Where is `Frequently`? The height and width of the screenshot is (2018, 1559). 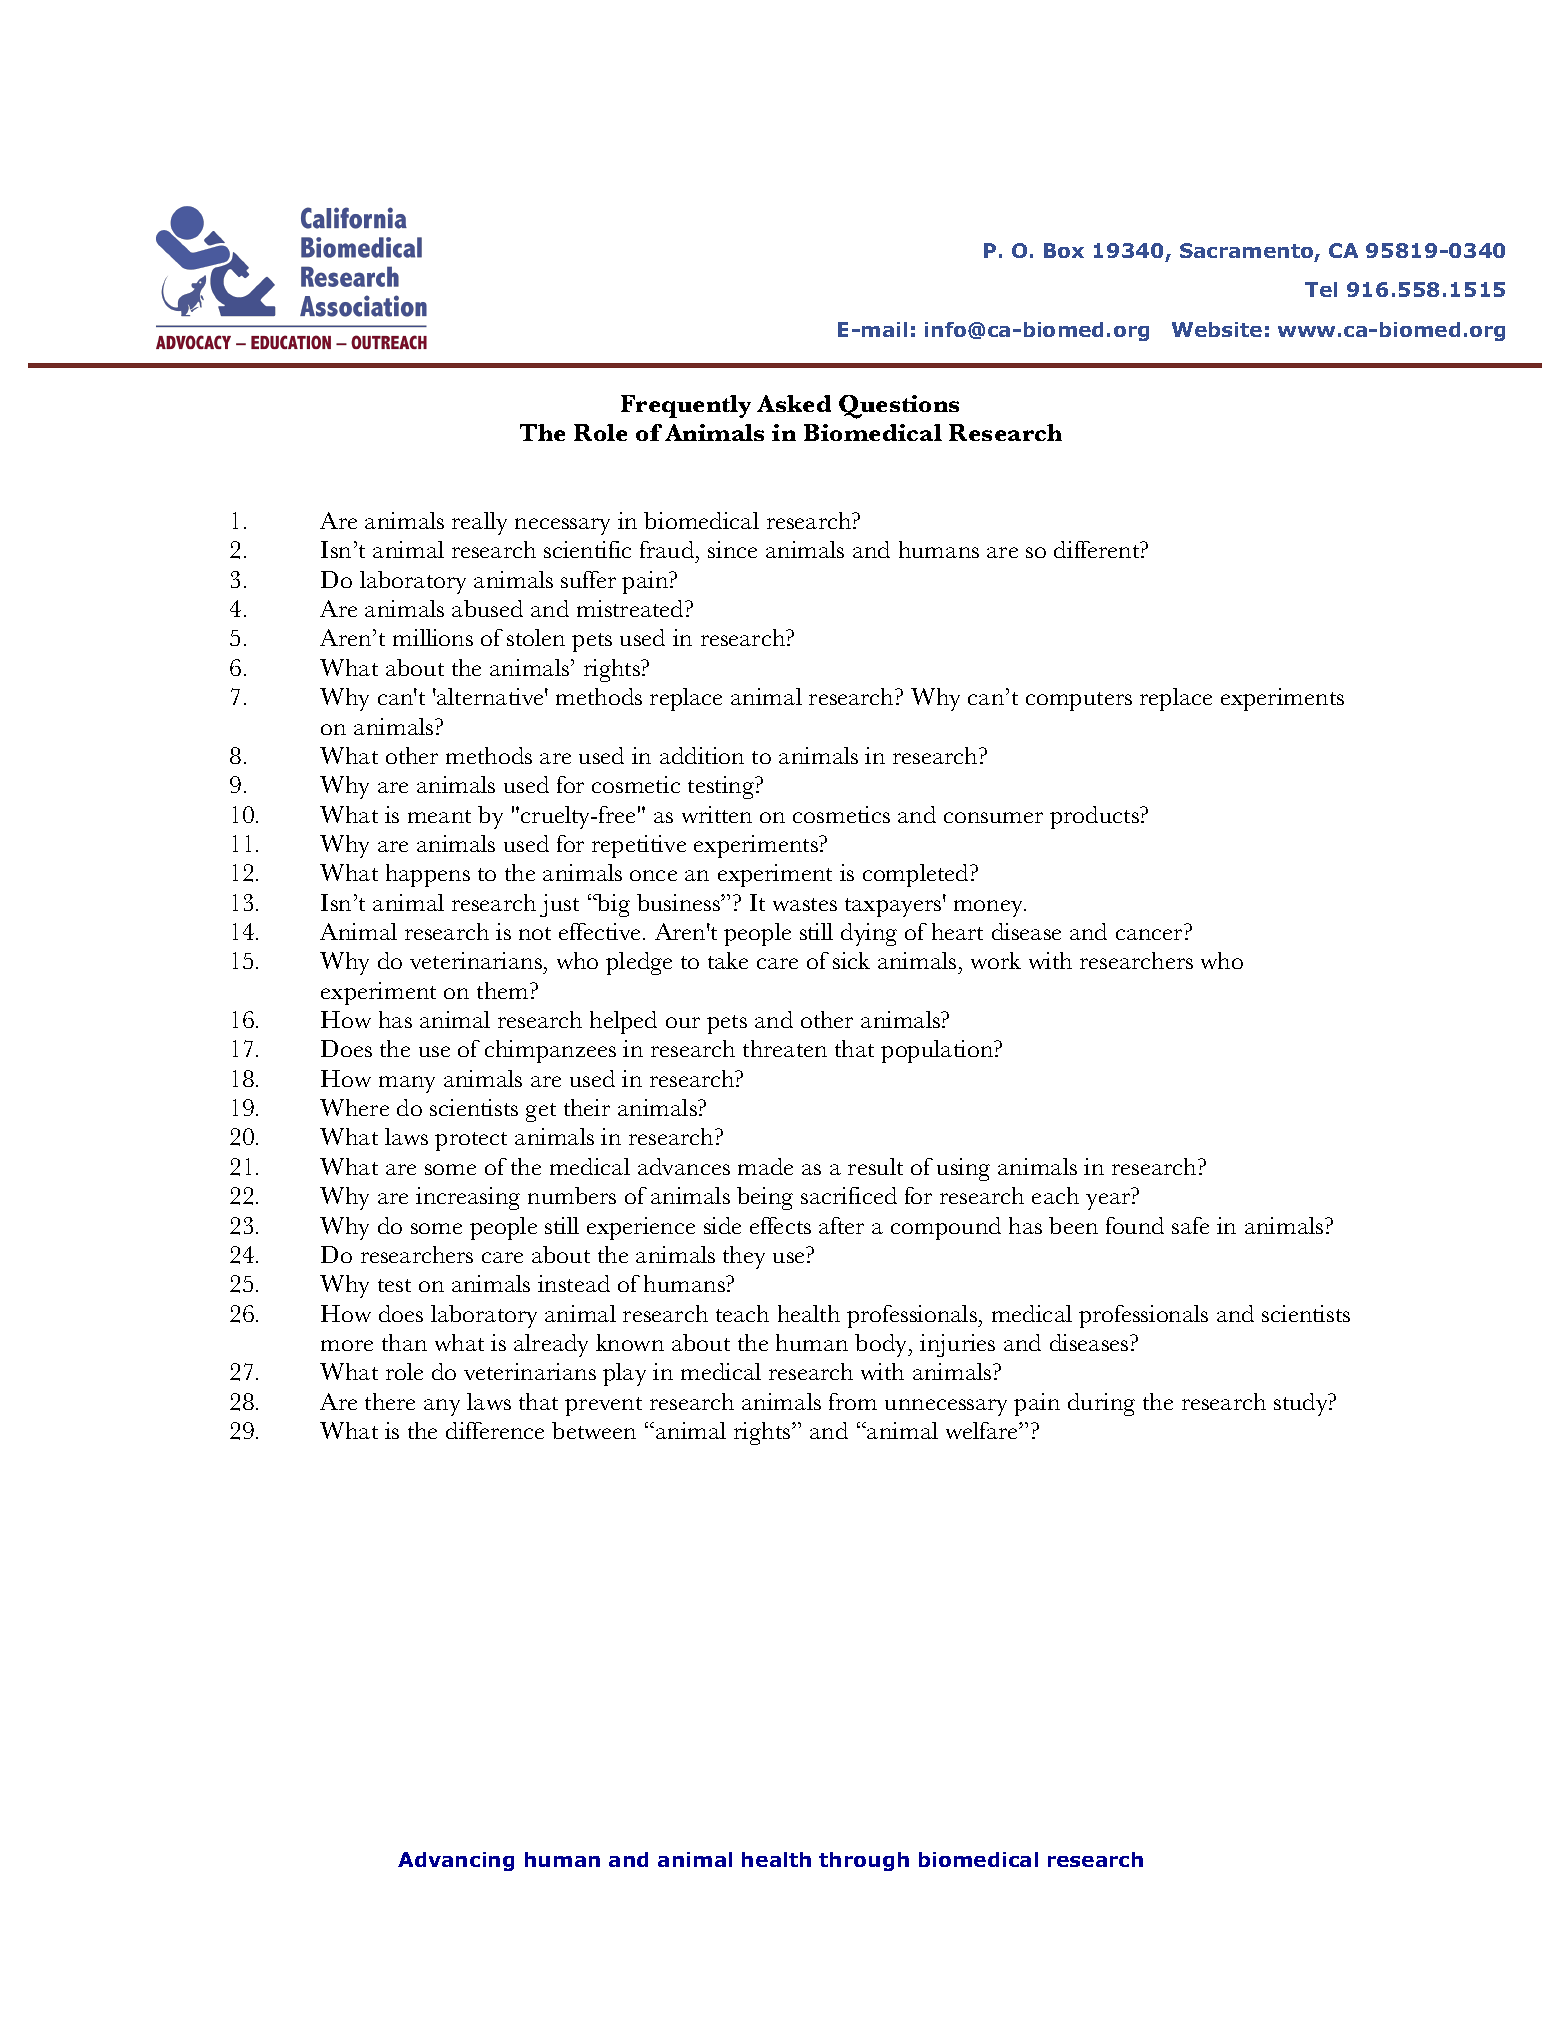 Frequently is located at coordinates (686, 406).
